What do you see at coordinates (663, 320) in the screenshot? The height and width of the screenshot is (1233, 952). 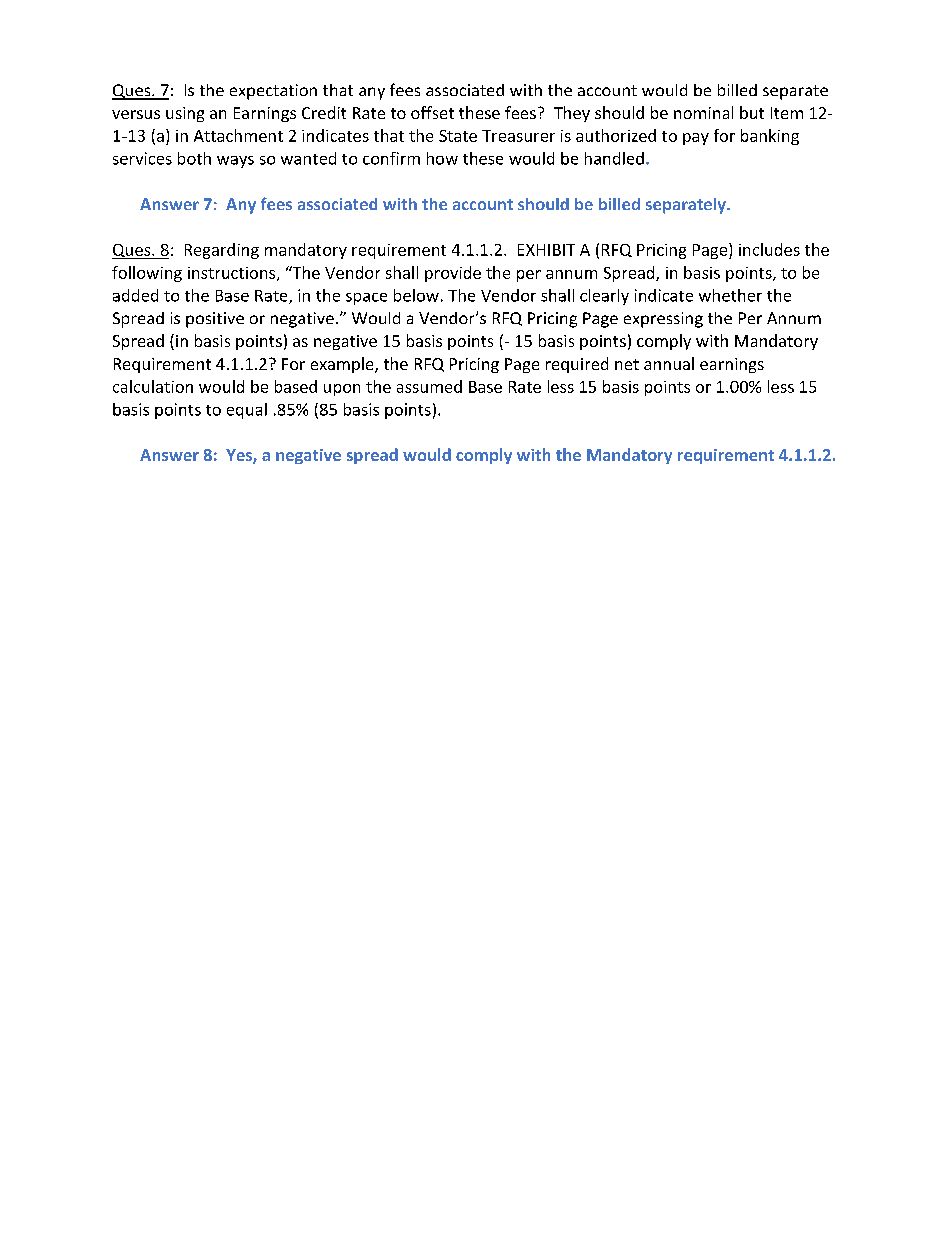 I see `expressing` at bounding box center [663, 320].
